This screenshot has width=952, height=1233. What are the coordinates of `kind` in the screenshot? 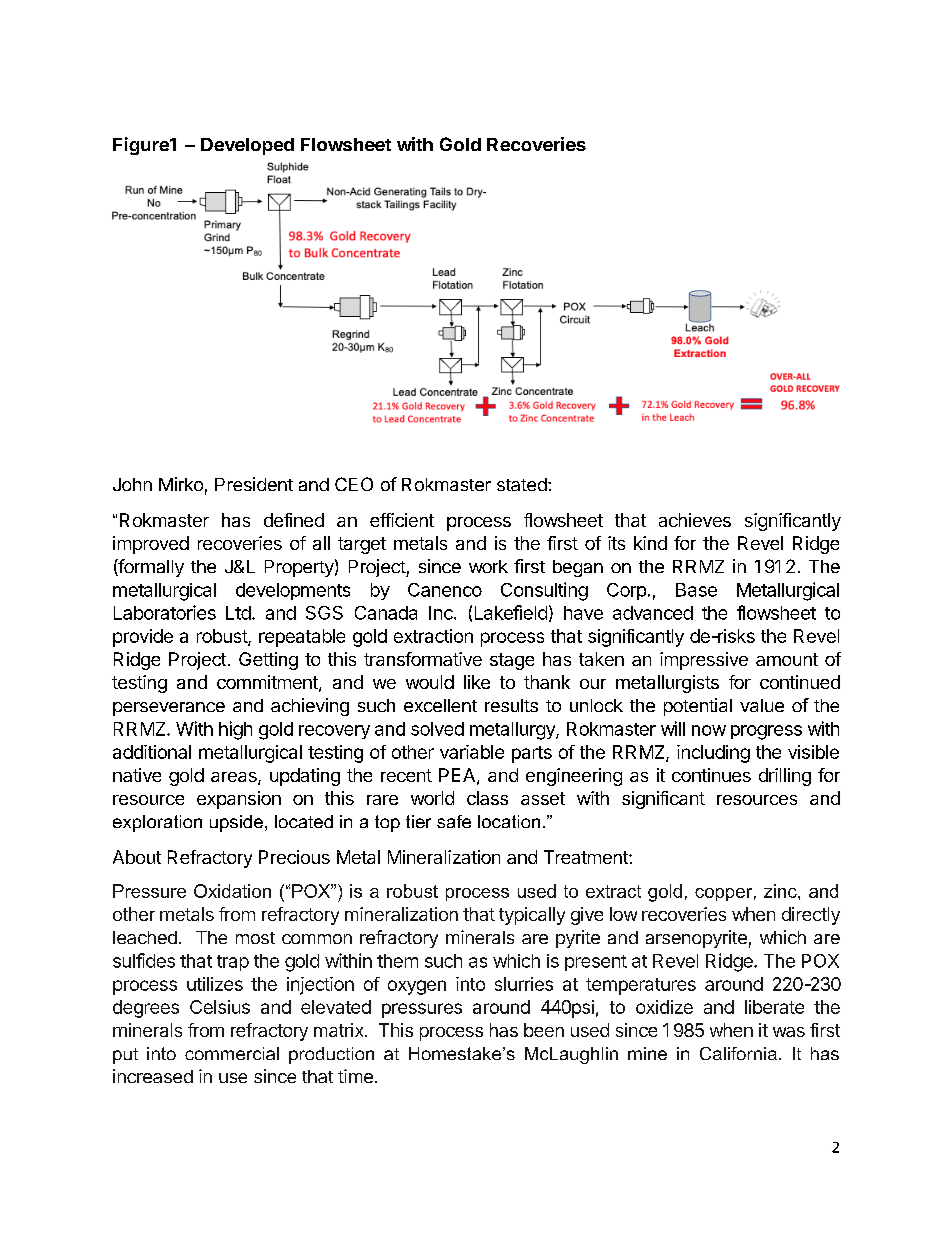 It's located at (650, 543).
